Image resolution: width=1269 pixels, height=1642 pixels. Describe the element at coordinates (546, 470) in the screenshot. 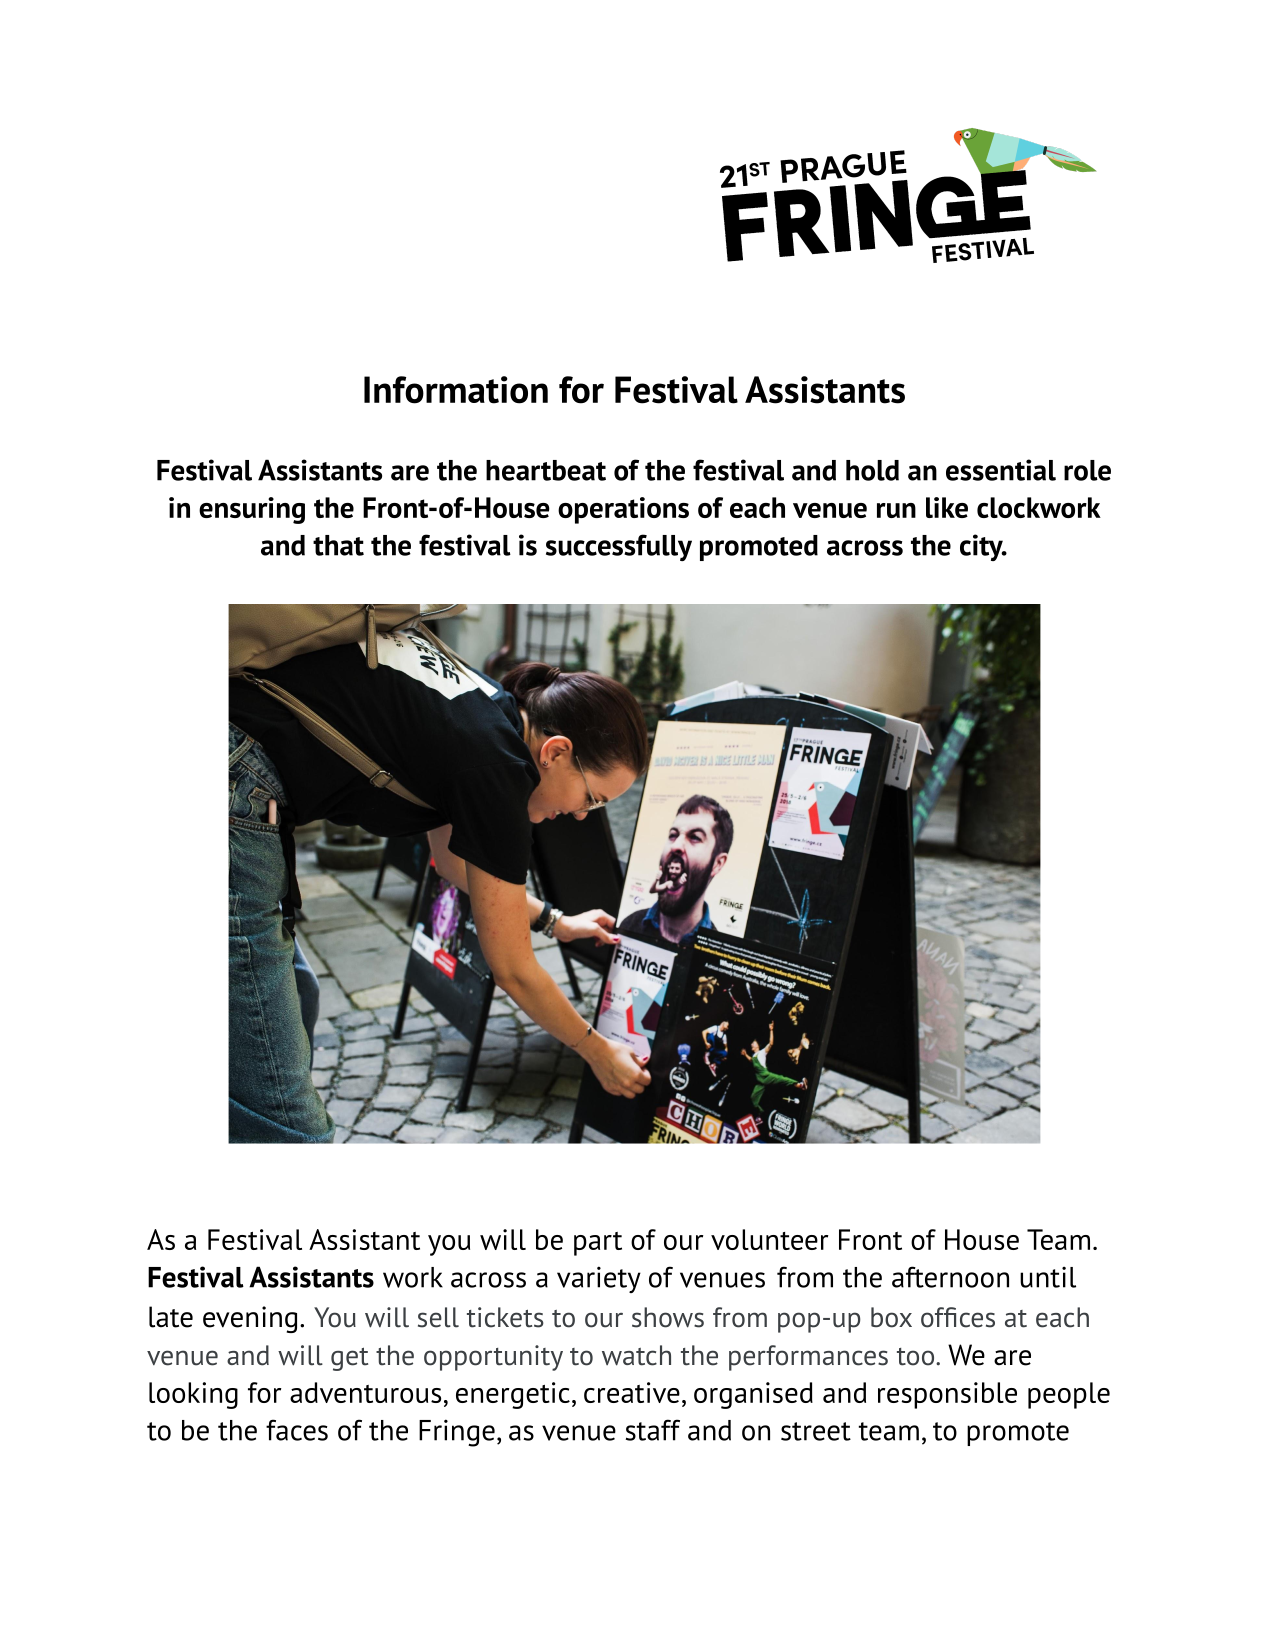

I see `heartbeat` at that location.
